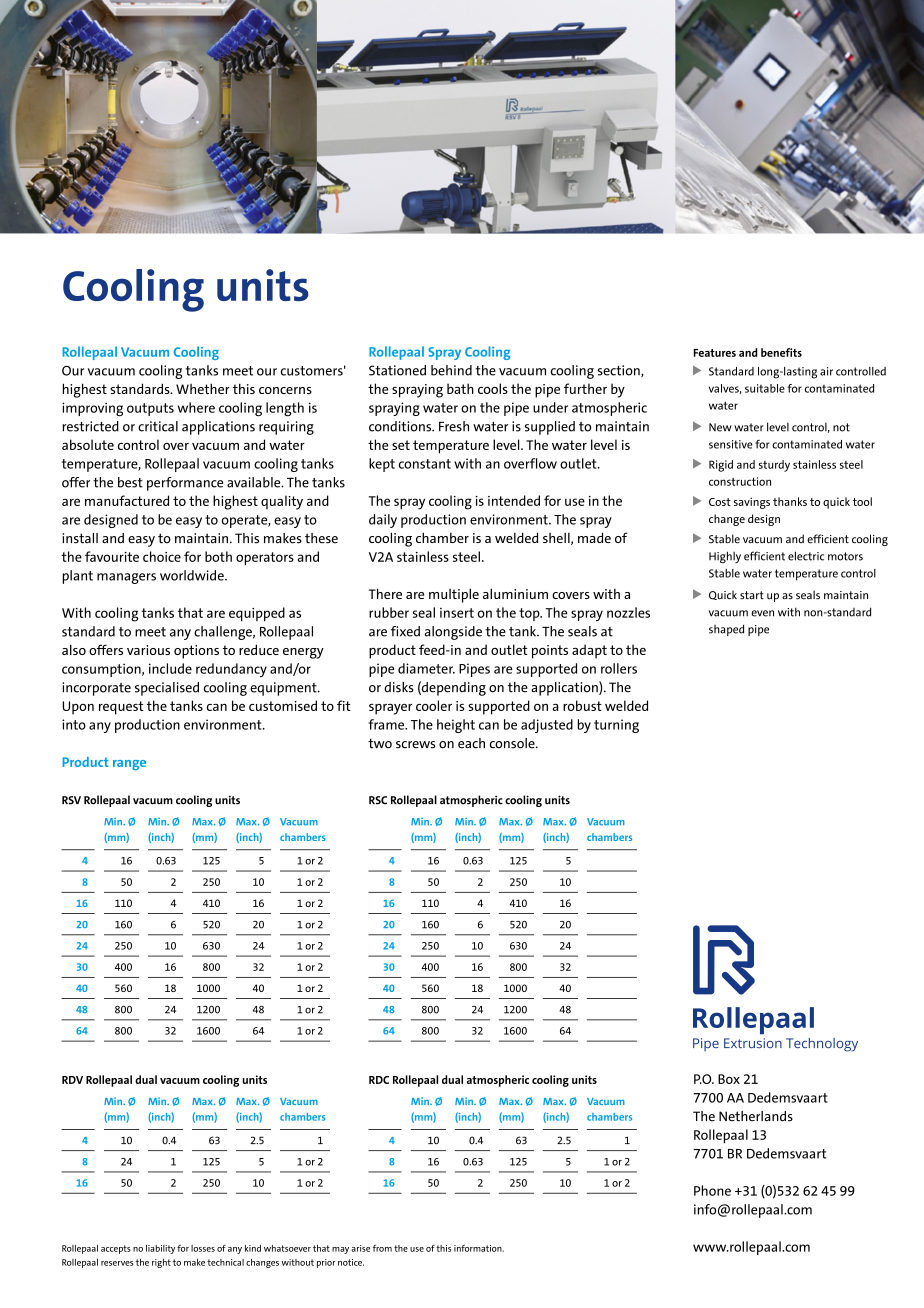 This document has width=924, height=1308. What do you see at coordinates (460, 388) in the document?
I see `bath` at bounding box center [460, 388].
